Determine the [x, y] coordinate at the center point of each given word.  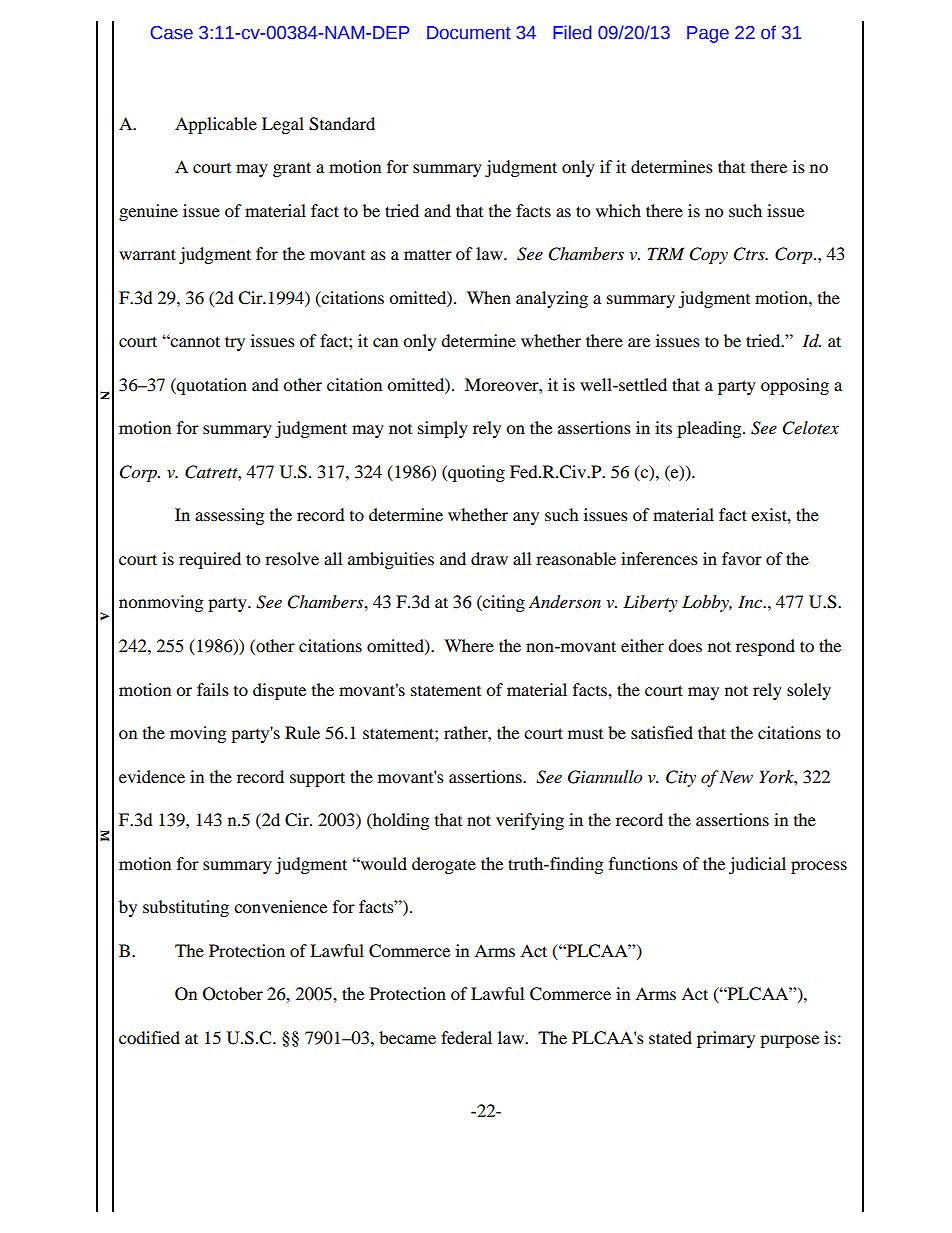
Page [708, 34]
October [233, 994]
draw [489, 558]
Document [469, 33]
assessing [229, 516]
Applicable [216, 125]
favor [742, 558]
